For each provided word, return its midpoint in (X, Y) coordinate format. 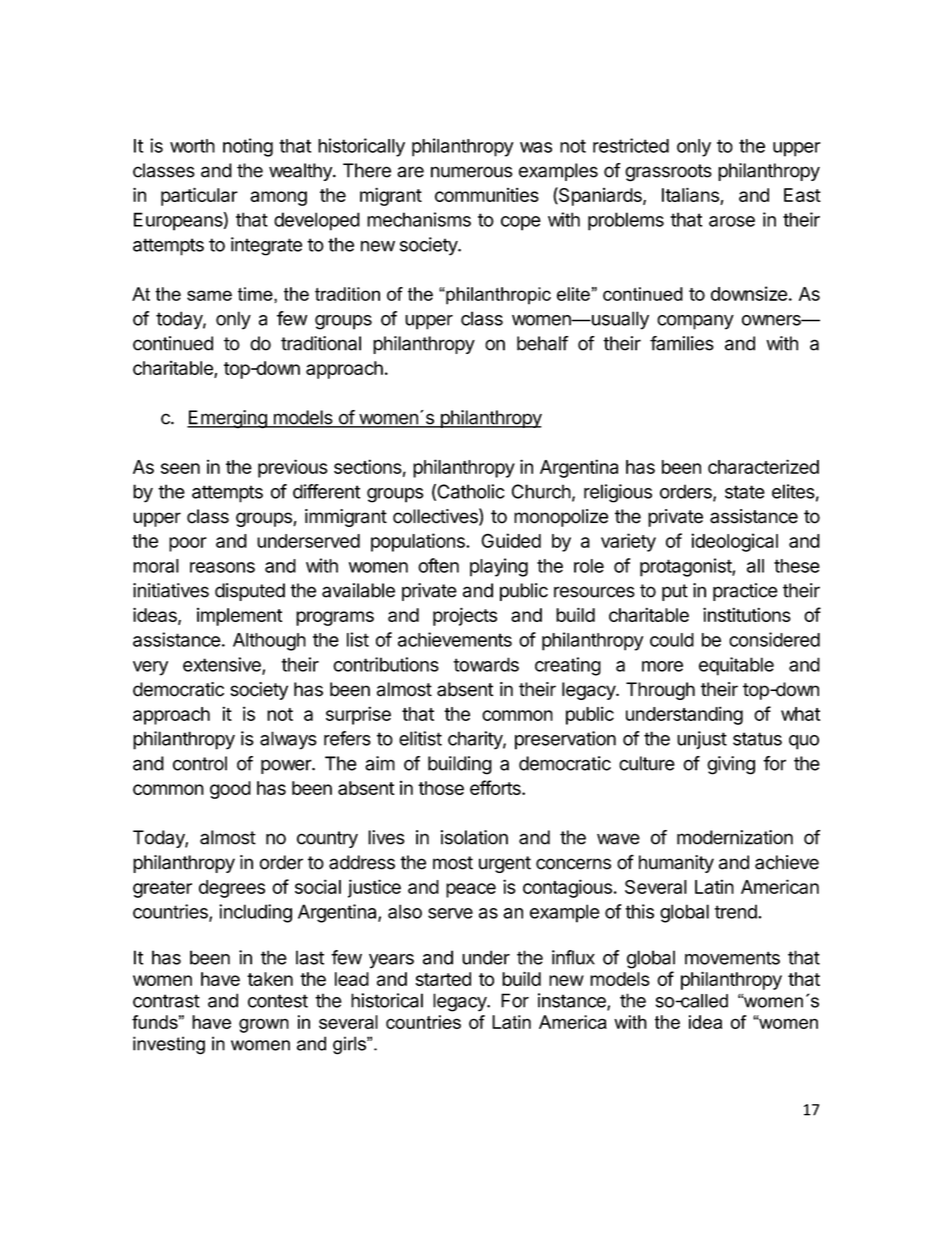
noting (248, 147)
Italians (691, 196)
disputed (250, 592)
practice (745, 592)
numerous (472, 172)
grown (264, 1025)
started (443, 979)
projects (465, 616)
